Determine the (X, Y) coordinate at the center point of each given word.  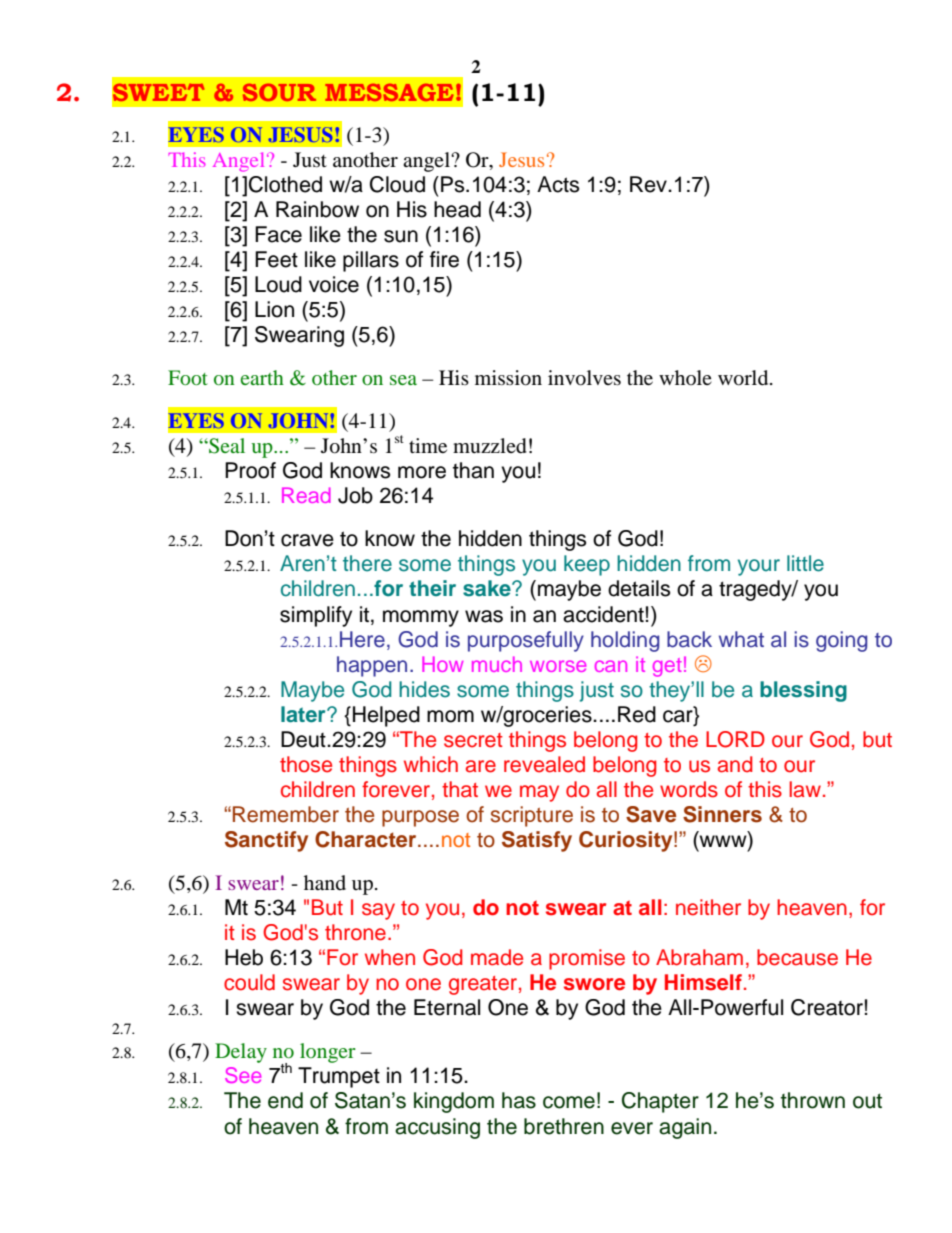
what (741, 639)
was (484, 616)
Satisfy (537, 841)
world (744, 378)
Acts (558, 184)
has (519, 1100)
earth (262, 377)
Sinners (722, 814)
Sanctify (266, 841)
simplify (316, 616)
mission (508, 378)
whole (685, 377)
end (285, 1100)
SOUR (279, 92)
